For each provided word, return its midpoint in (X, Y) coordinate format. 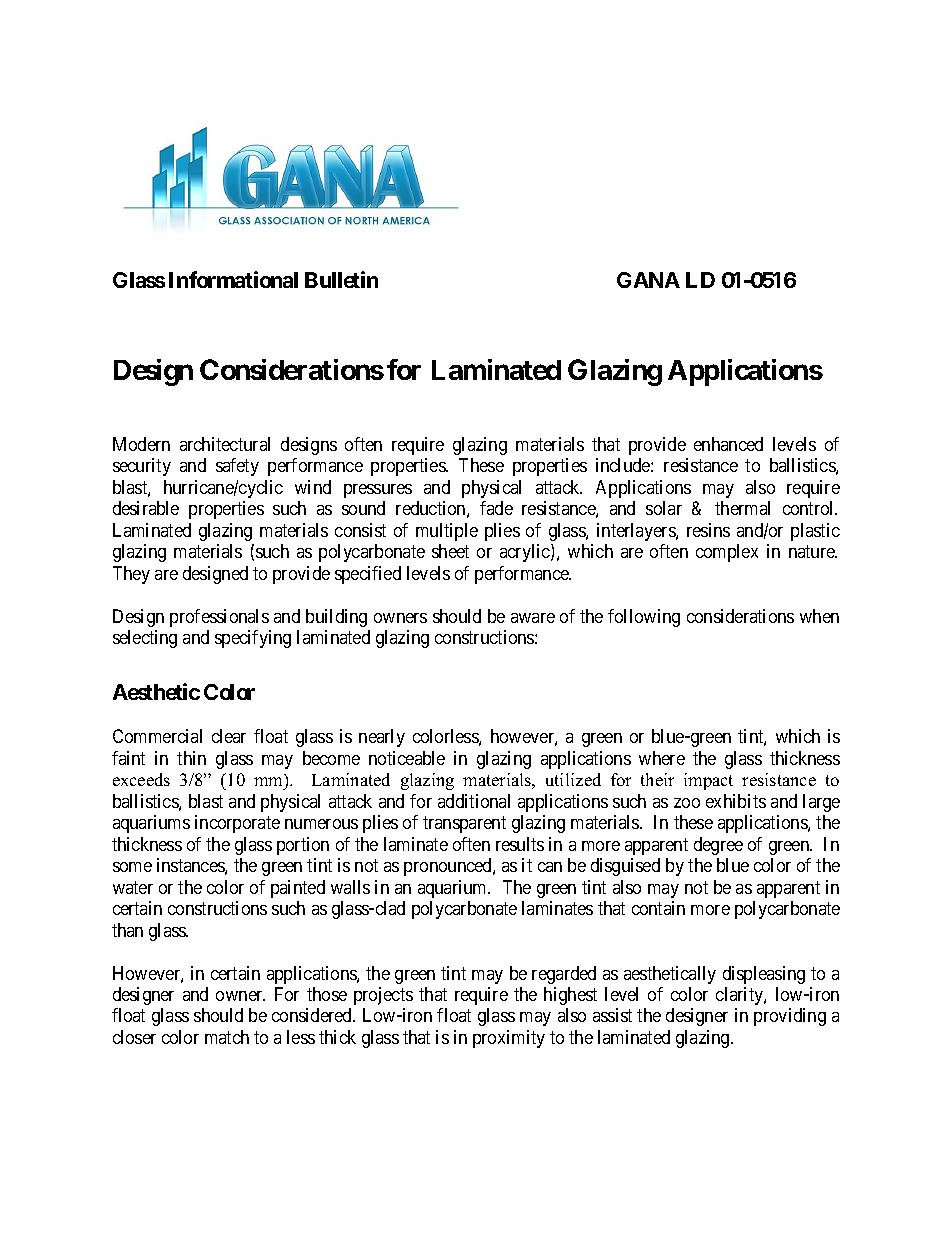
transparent (464, 824)
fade (496, 508)
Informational (233, 279)
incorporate (237, 824)
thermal (742, 508)
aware (533, 618)
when (819, 616)
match (227, 1037)
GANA (648, 280)
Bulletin (341, 279)
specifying (253, 639)
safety (237, 467)
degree (718, 846)
